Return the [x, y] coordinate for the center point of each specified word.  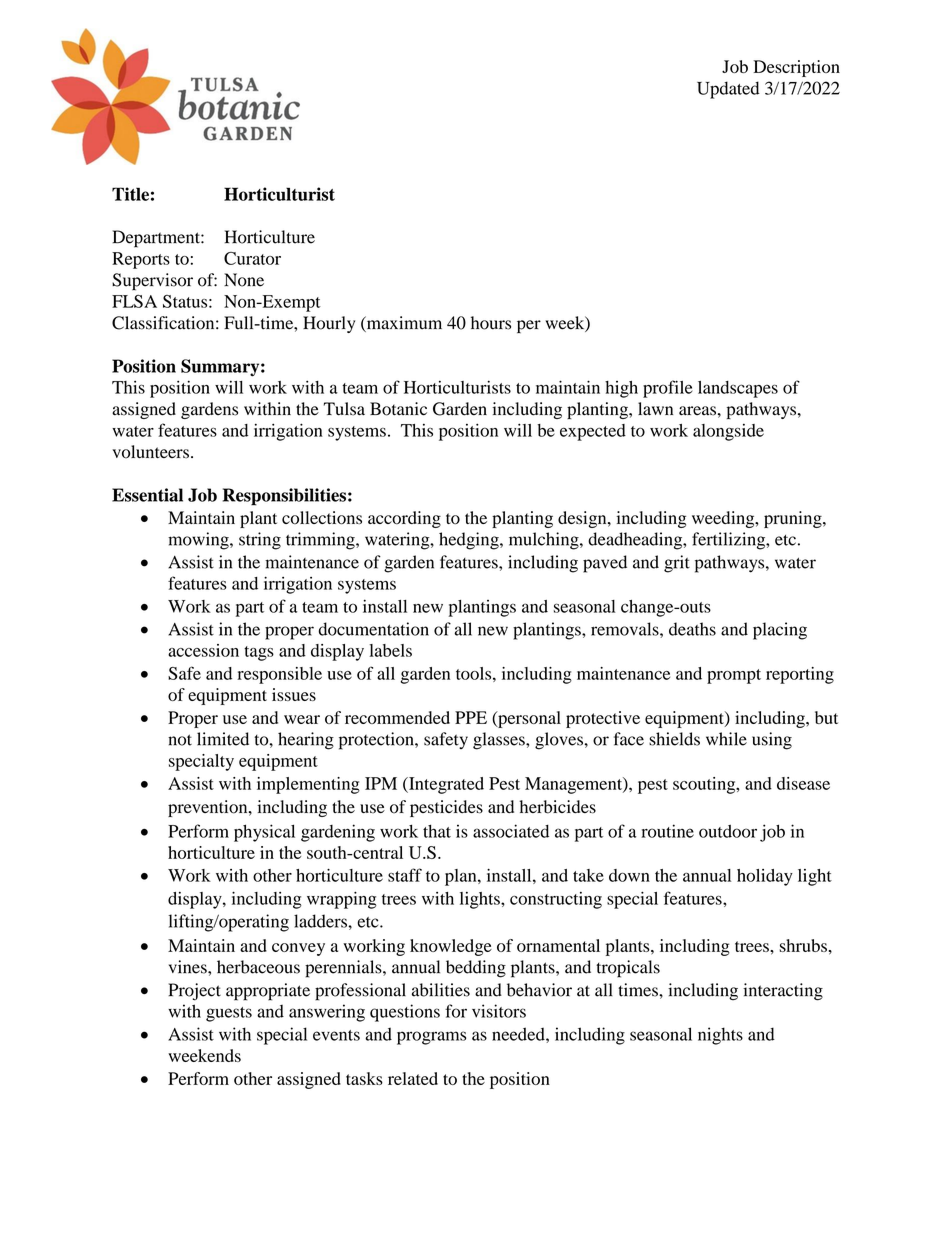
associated [511, 831]
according [404, 519]
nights [720, 1036]
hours [491, 323]
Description [796, 68]
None [244, 280]
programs [431, 1038]
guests [229, 1014]
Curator [252, 258]
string [260, 541]
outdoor [728, 831]
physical [264, 833]
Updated [728, 90]
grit [677, 564]
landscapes [738, 389]
